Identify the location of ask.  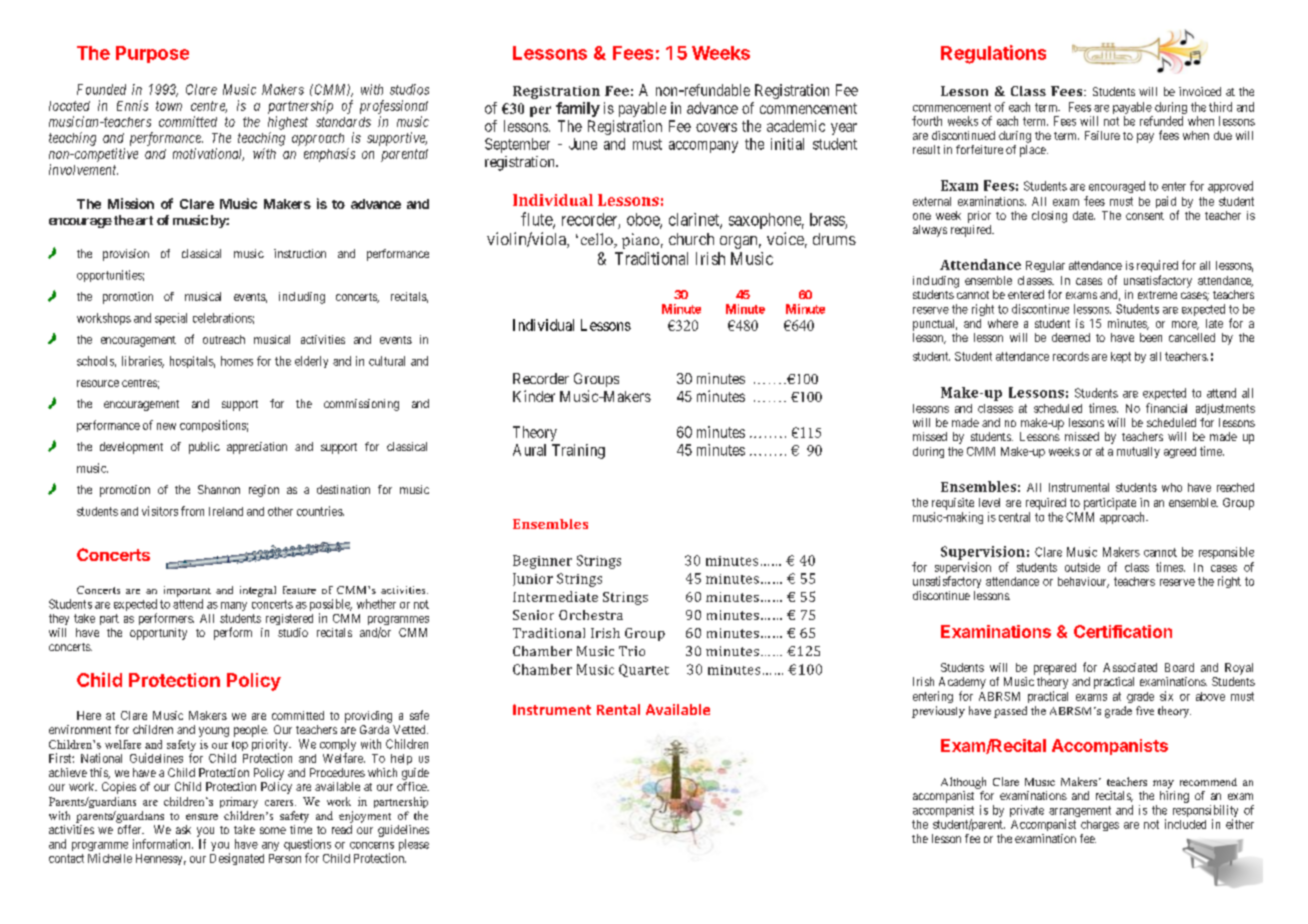
(183, 829).
